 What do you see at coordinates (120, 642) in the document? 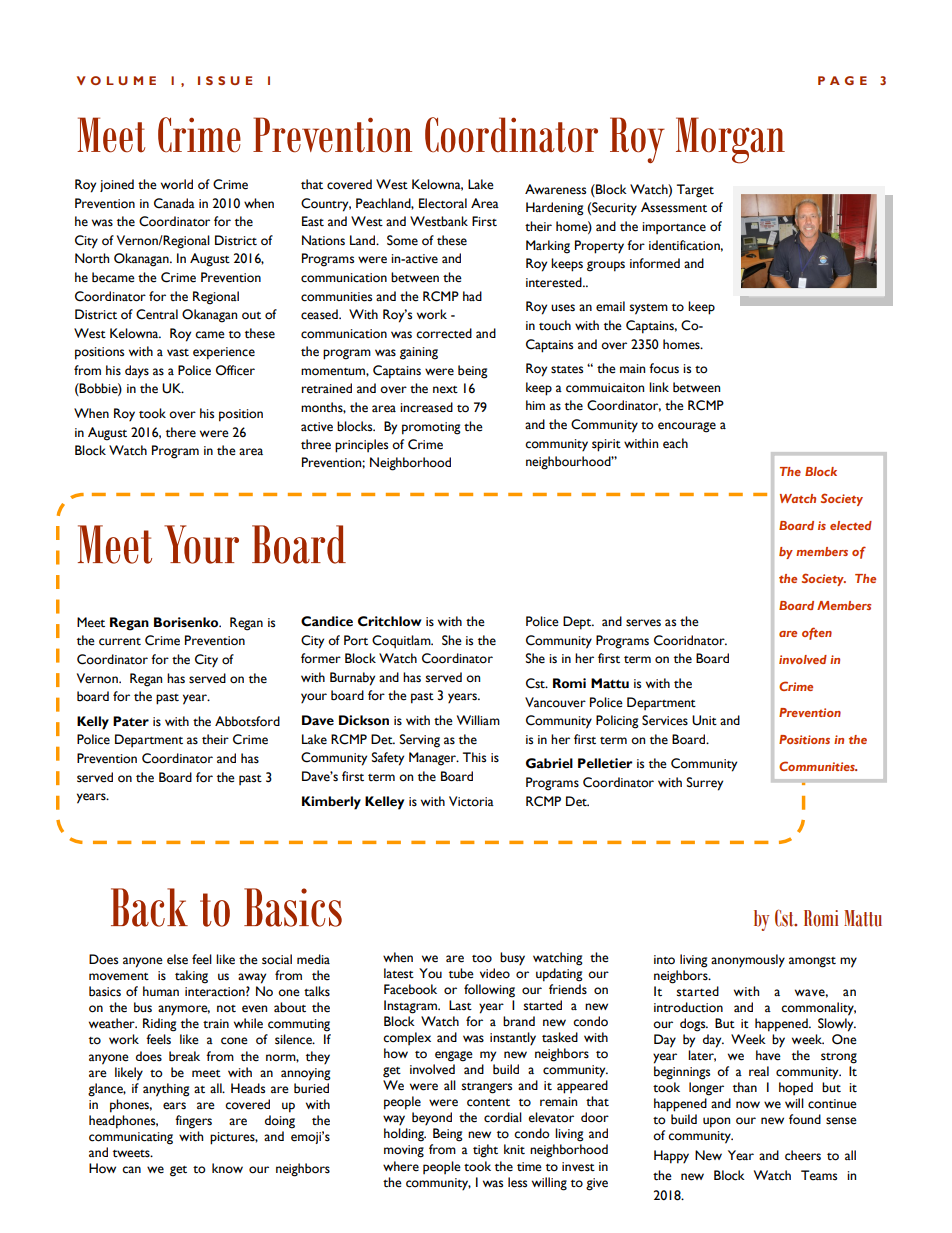
I see `current` at bounding box center [120, 642].
